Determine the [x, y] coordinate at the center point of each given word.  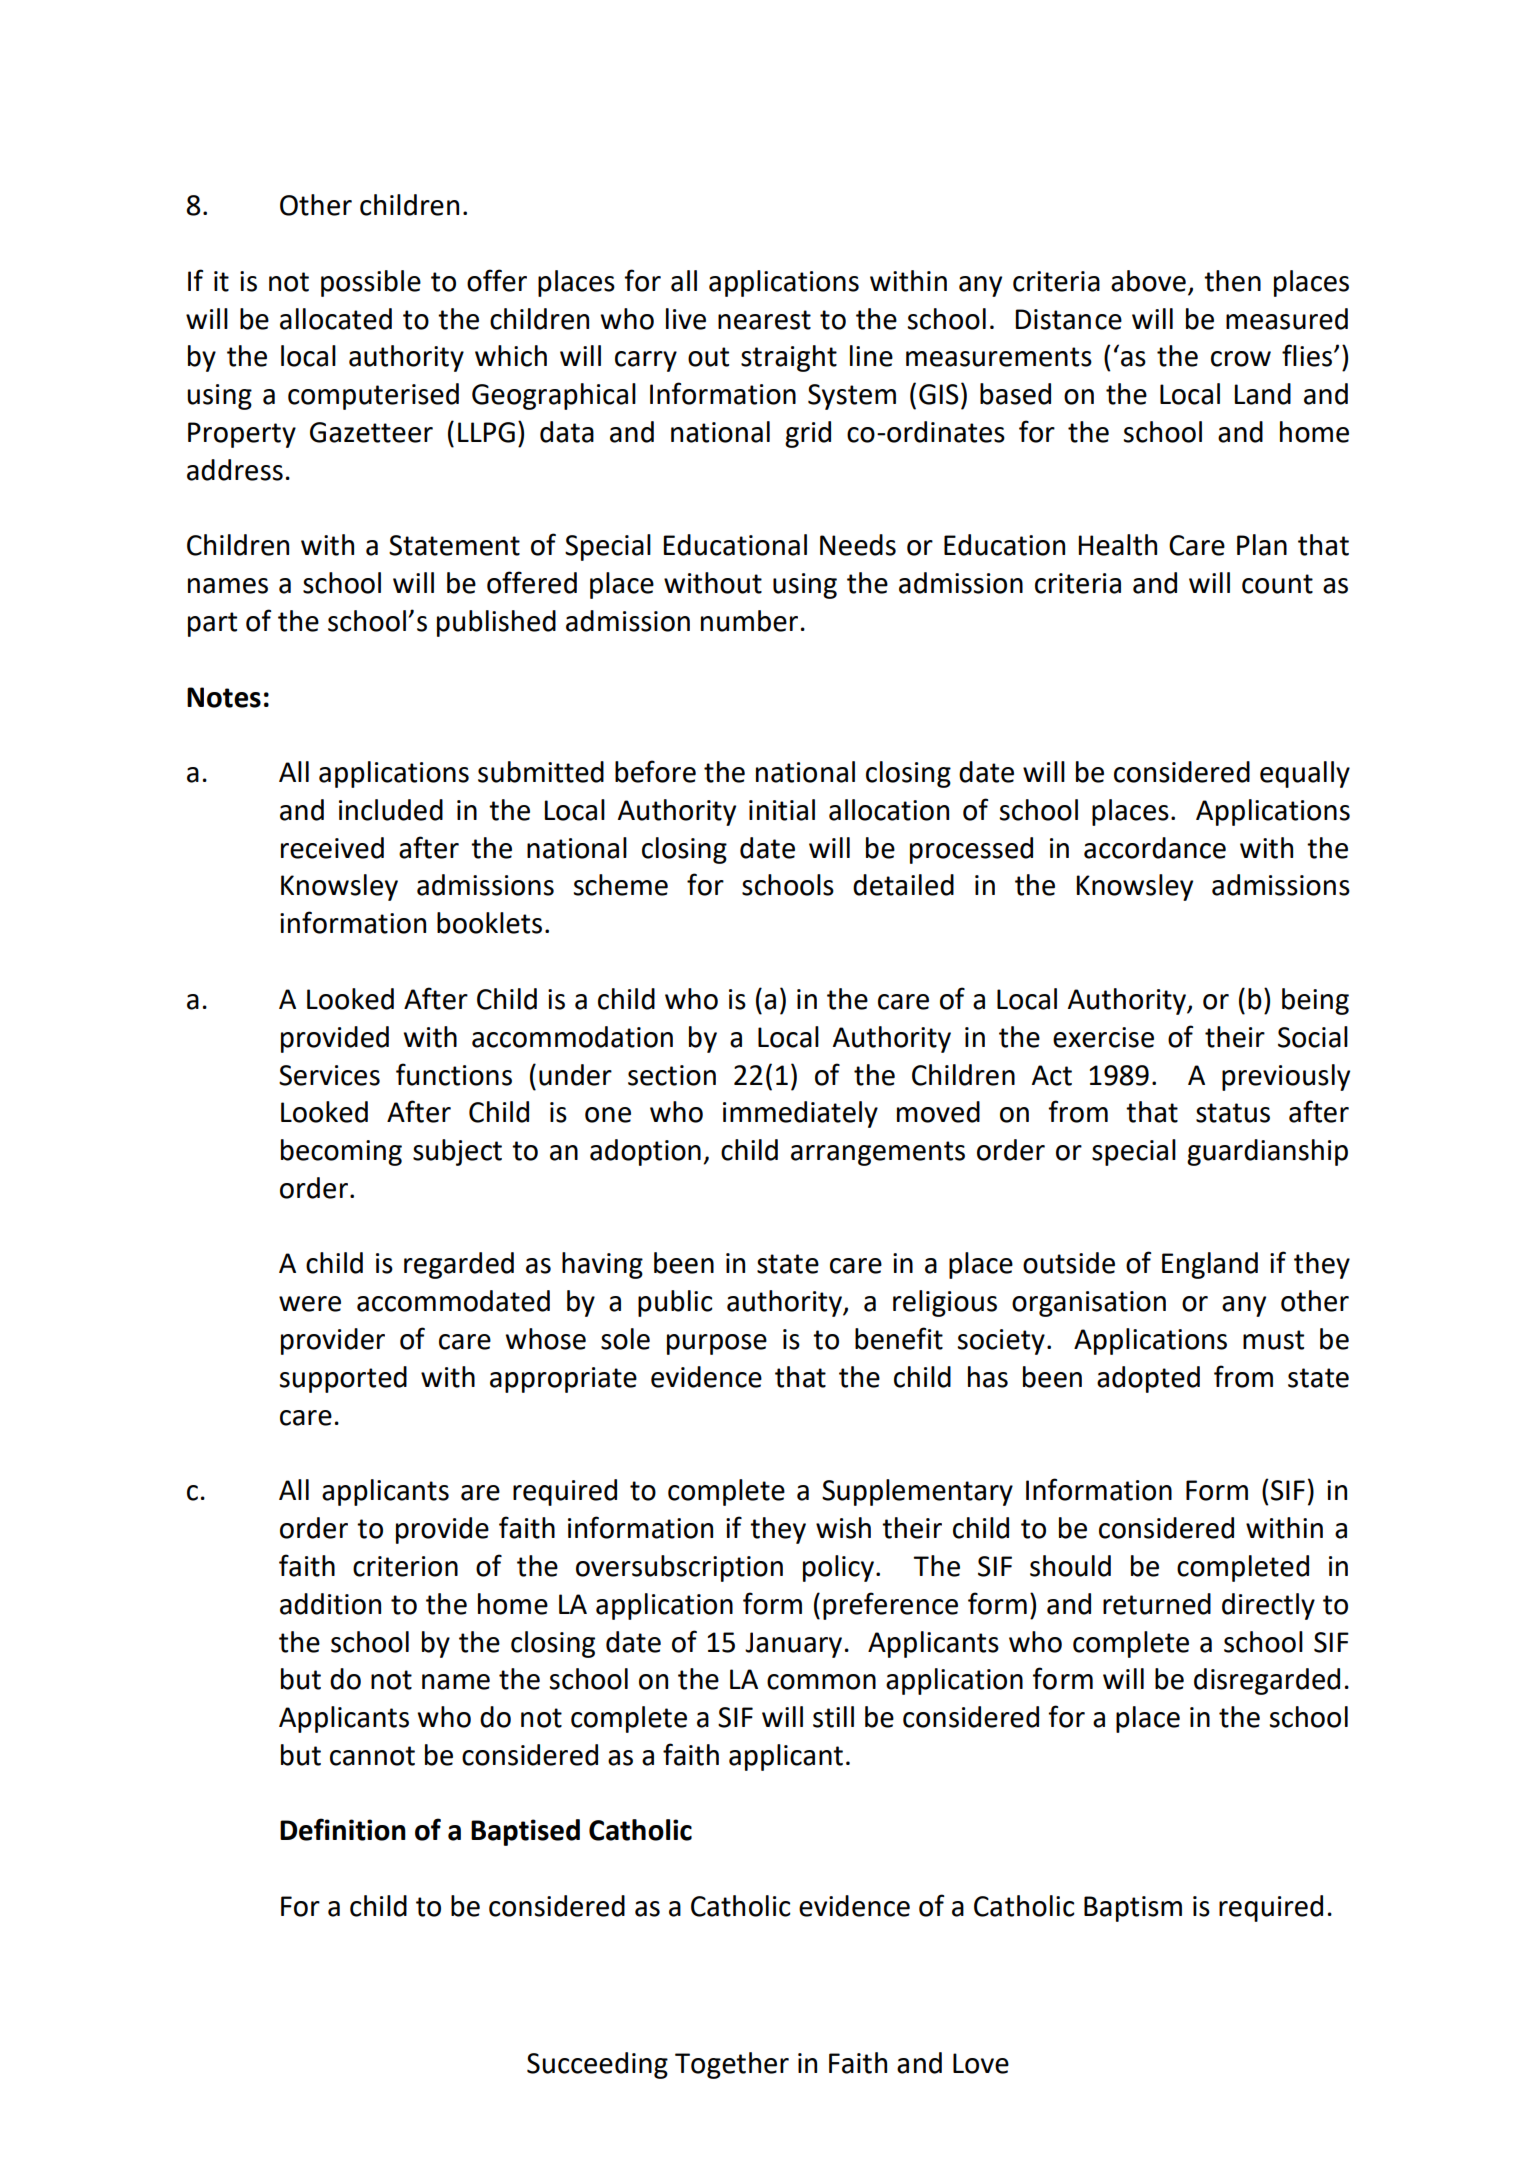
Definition [343, 1829]
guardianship [1267, 1152]
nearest [764, 320]
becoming [341, 1152]
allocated [336, 319]
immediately [800, 1114]
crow [1241, 359]
